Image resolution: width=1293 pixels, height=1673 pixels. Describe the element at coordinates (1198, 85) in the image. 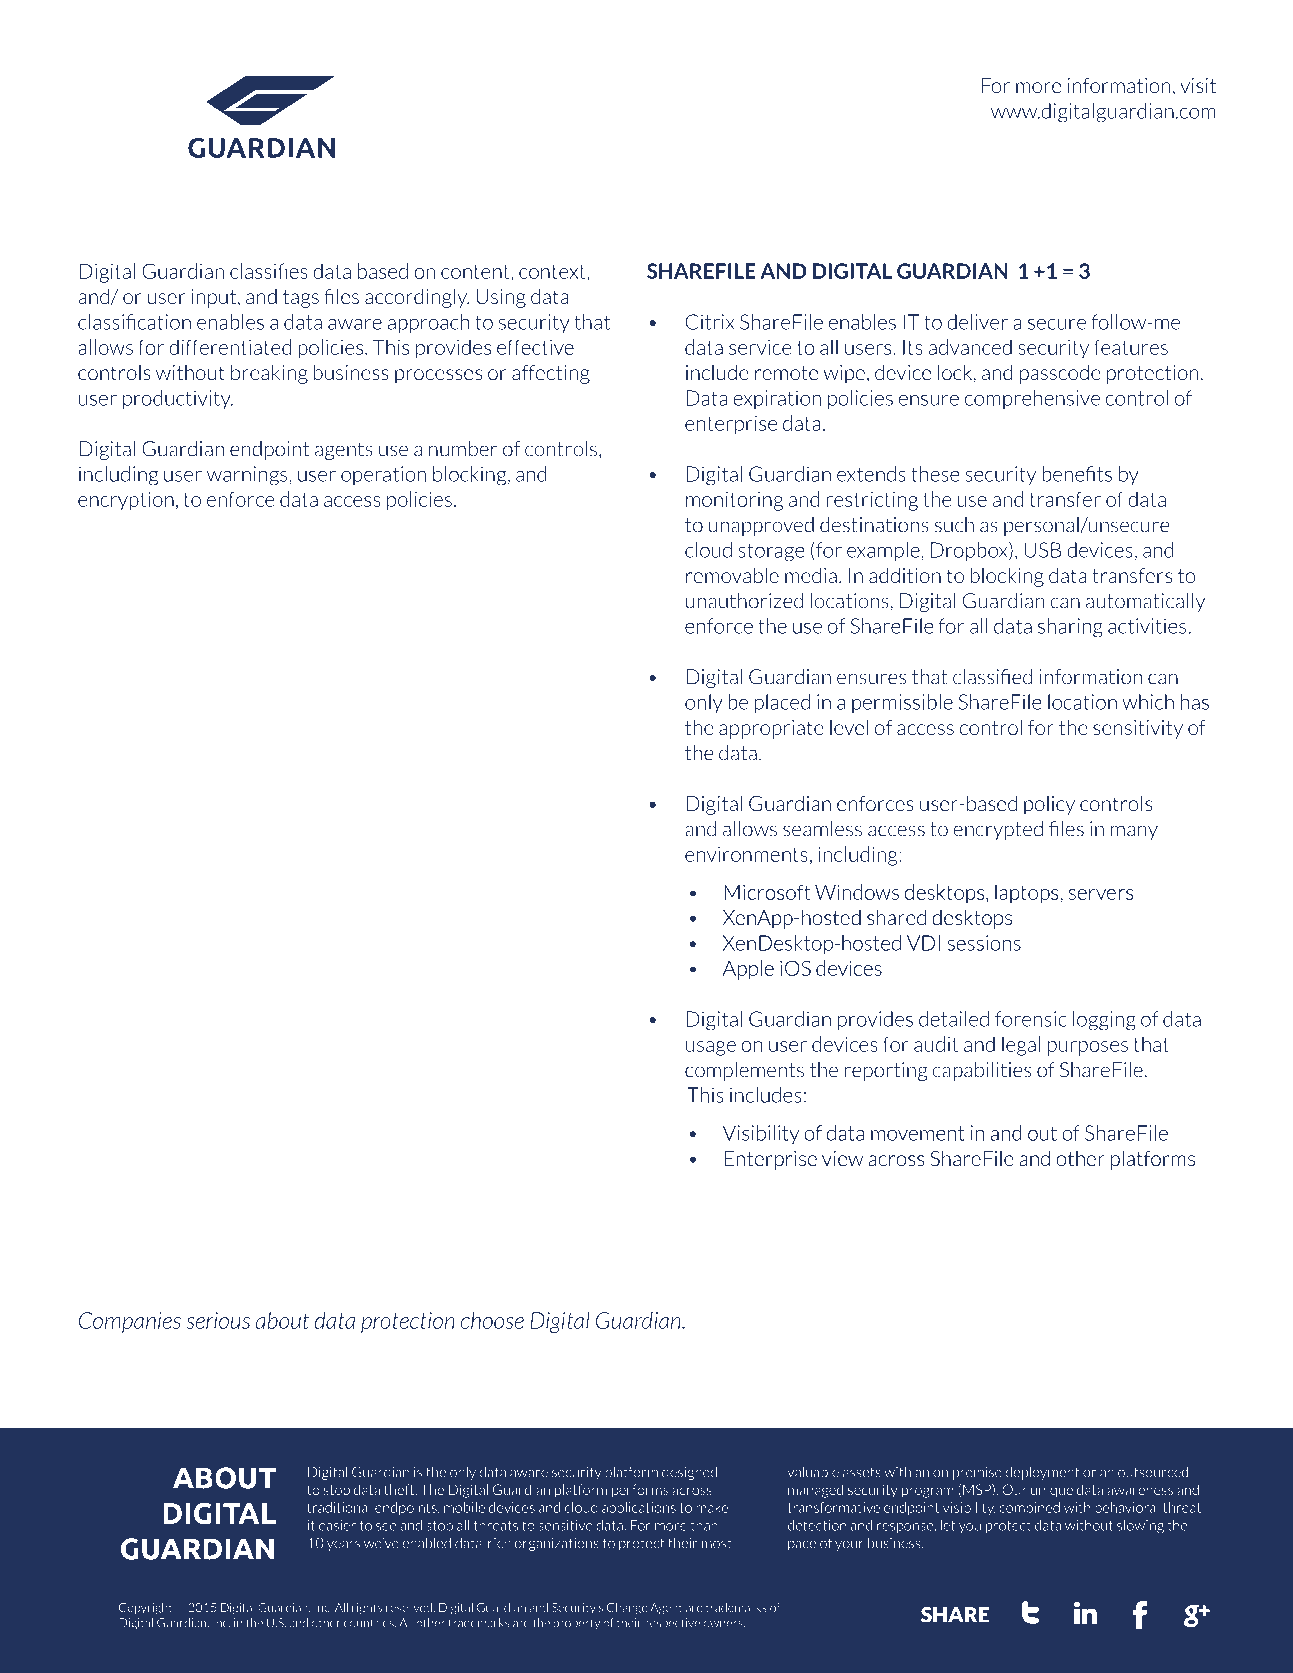

I see `visit` at that location.
